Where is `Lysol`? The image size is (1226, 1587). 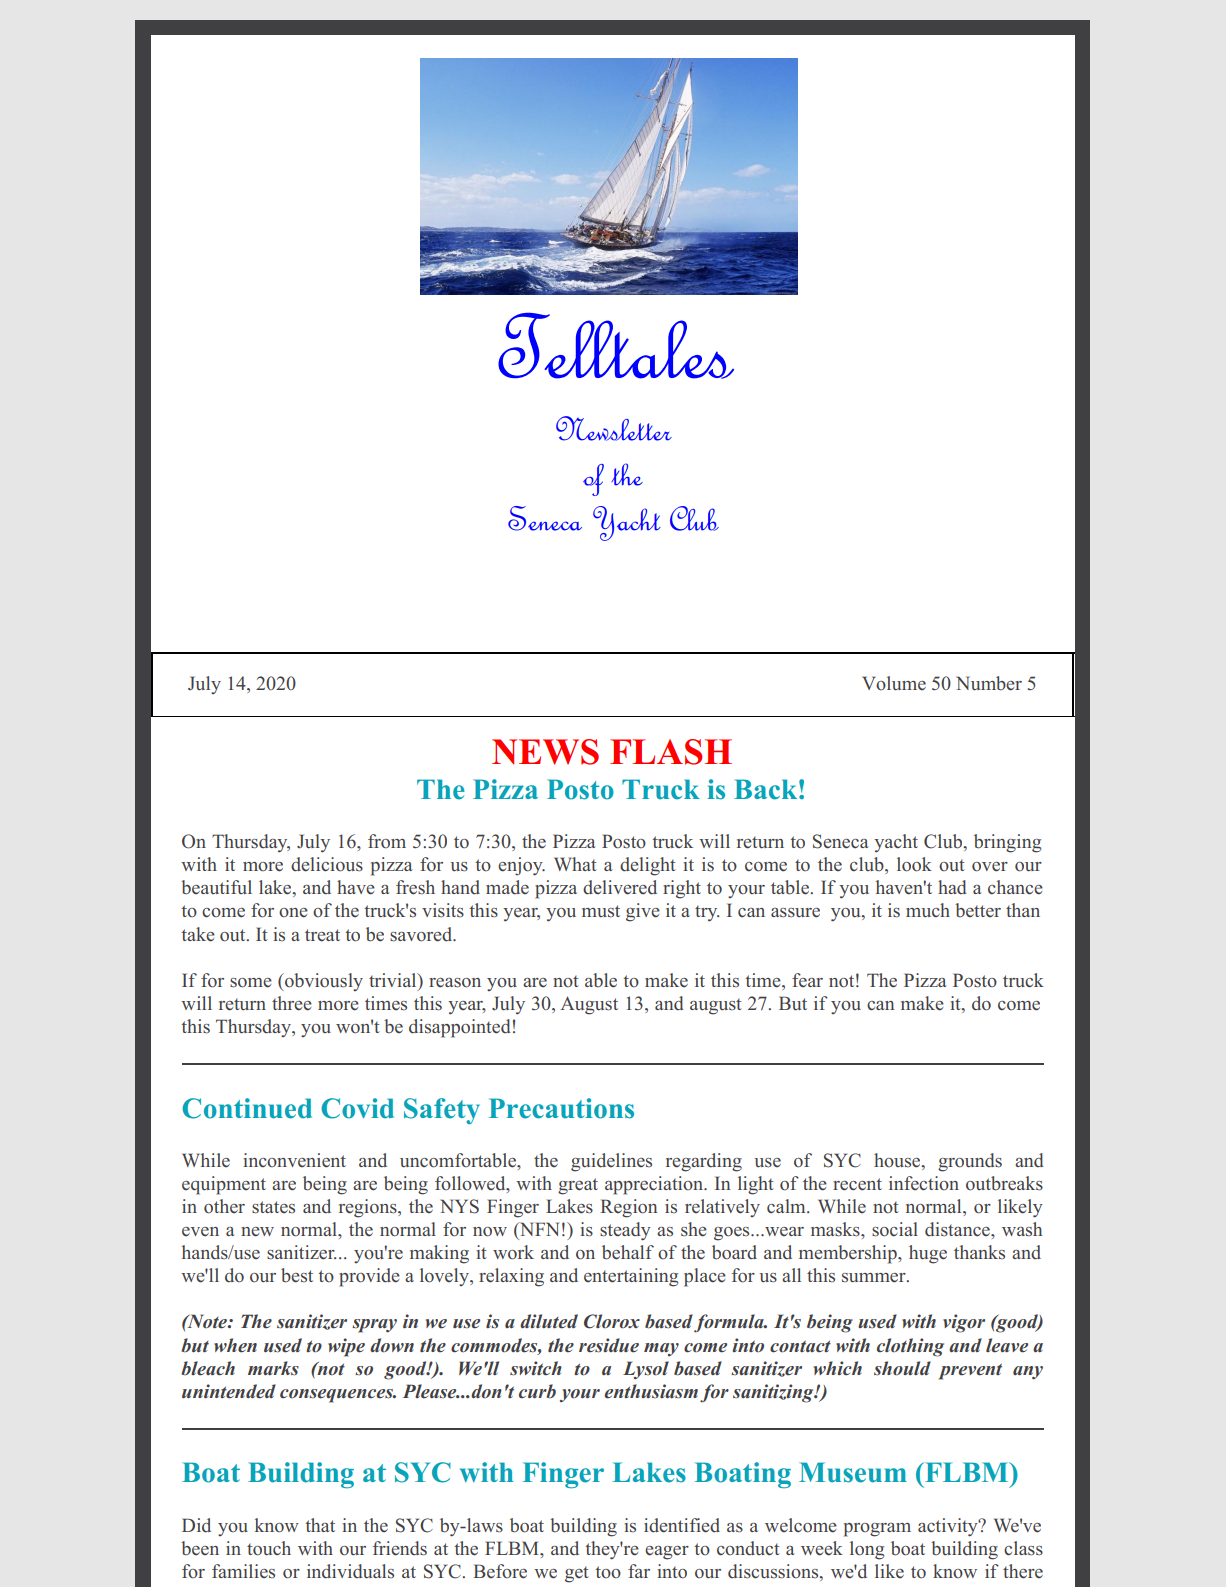
Lysol is located at coordinates (646, 1370).
